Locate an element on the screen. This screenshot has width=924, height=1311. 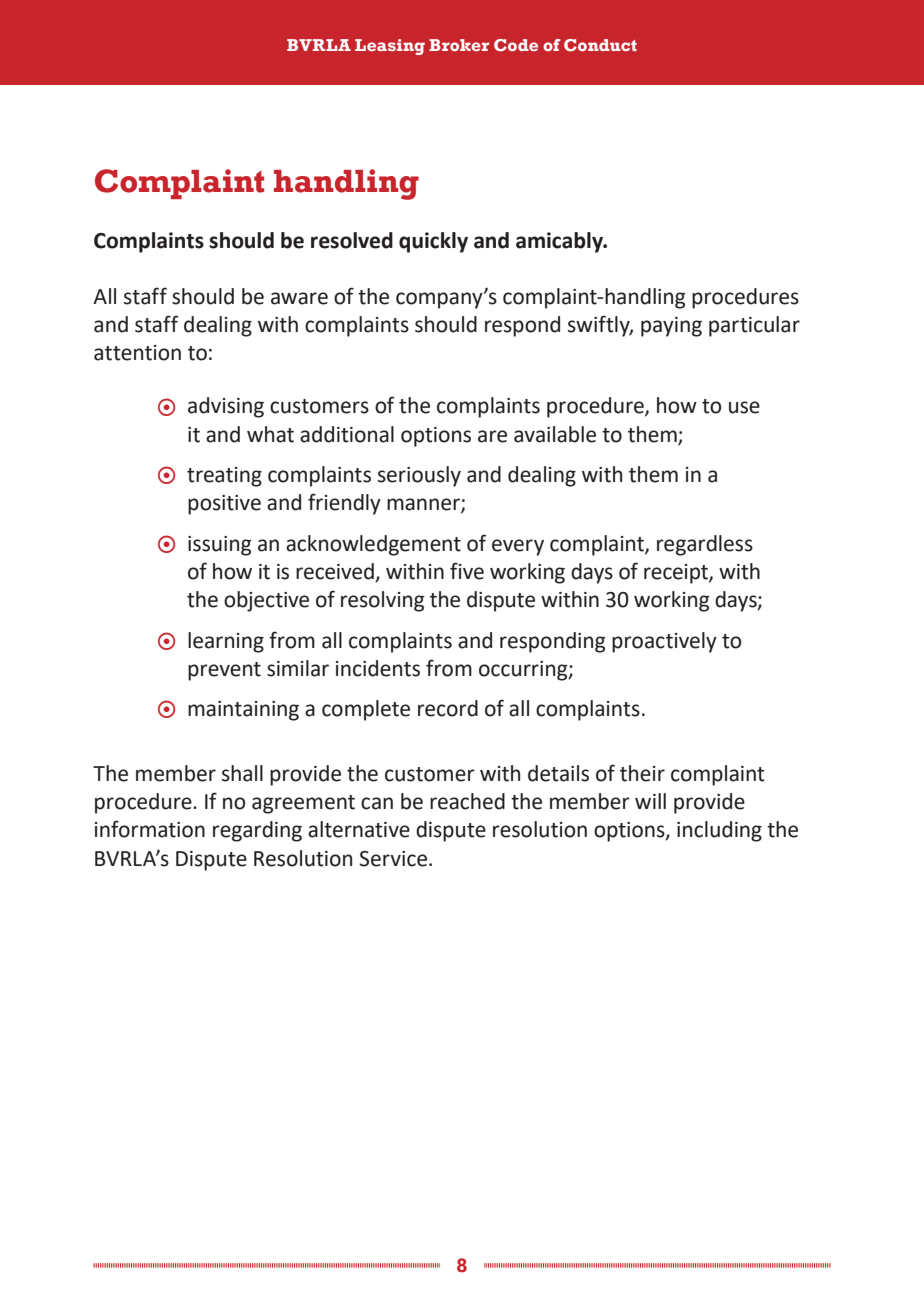
paying is located at coordinates (671, 327).
